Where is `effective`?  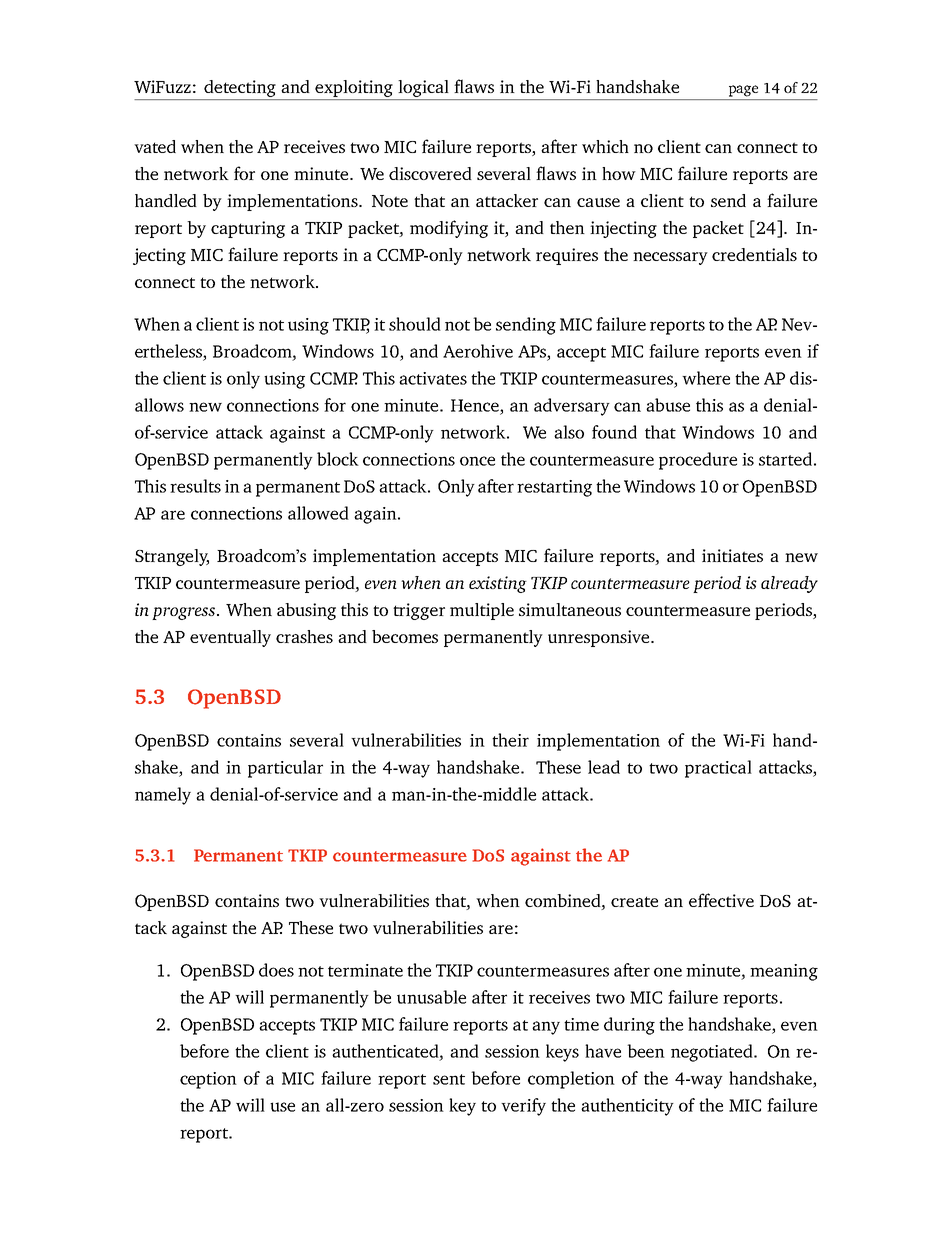 effective is located at coordinates (721, 900).
